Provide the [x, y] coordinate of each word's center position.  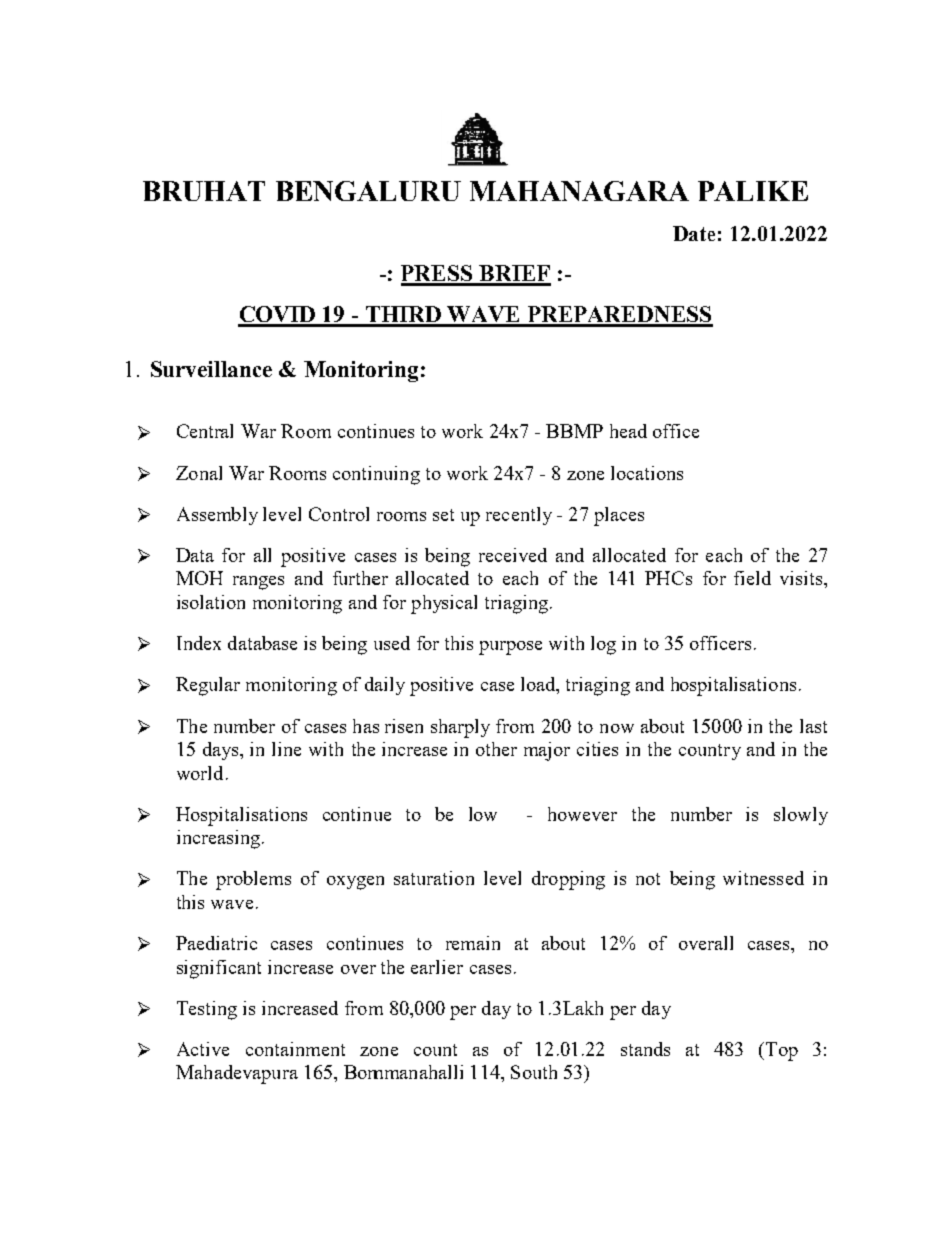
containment [295, 1049]
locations [647, 473]
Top [780, 1051]
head [628, 431]
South [534, 1072]
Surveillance [211, 369]
